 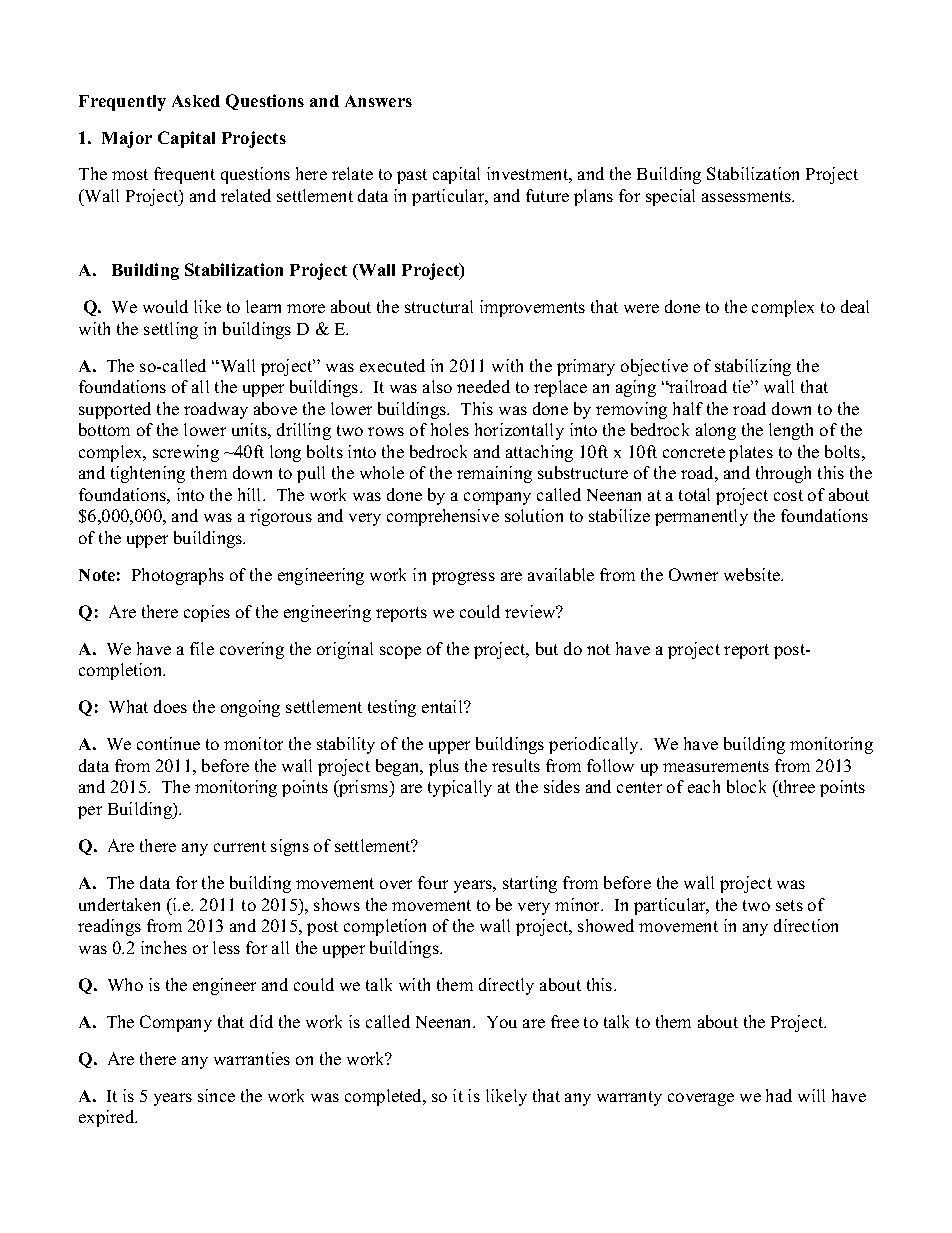 What do you see at coordinates (186, 453) in the screenshot?
I see `screwing` at bounding box center [186, 453].
